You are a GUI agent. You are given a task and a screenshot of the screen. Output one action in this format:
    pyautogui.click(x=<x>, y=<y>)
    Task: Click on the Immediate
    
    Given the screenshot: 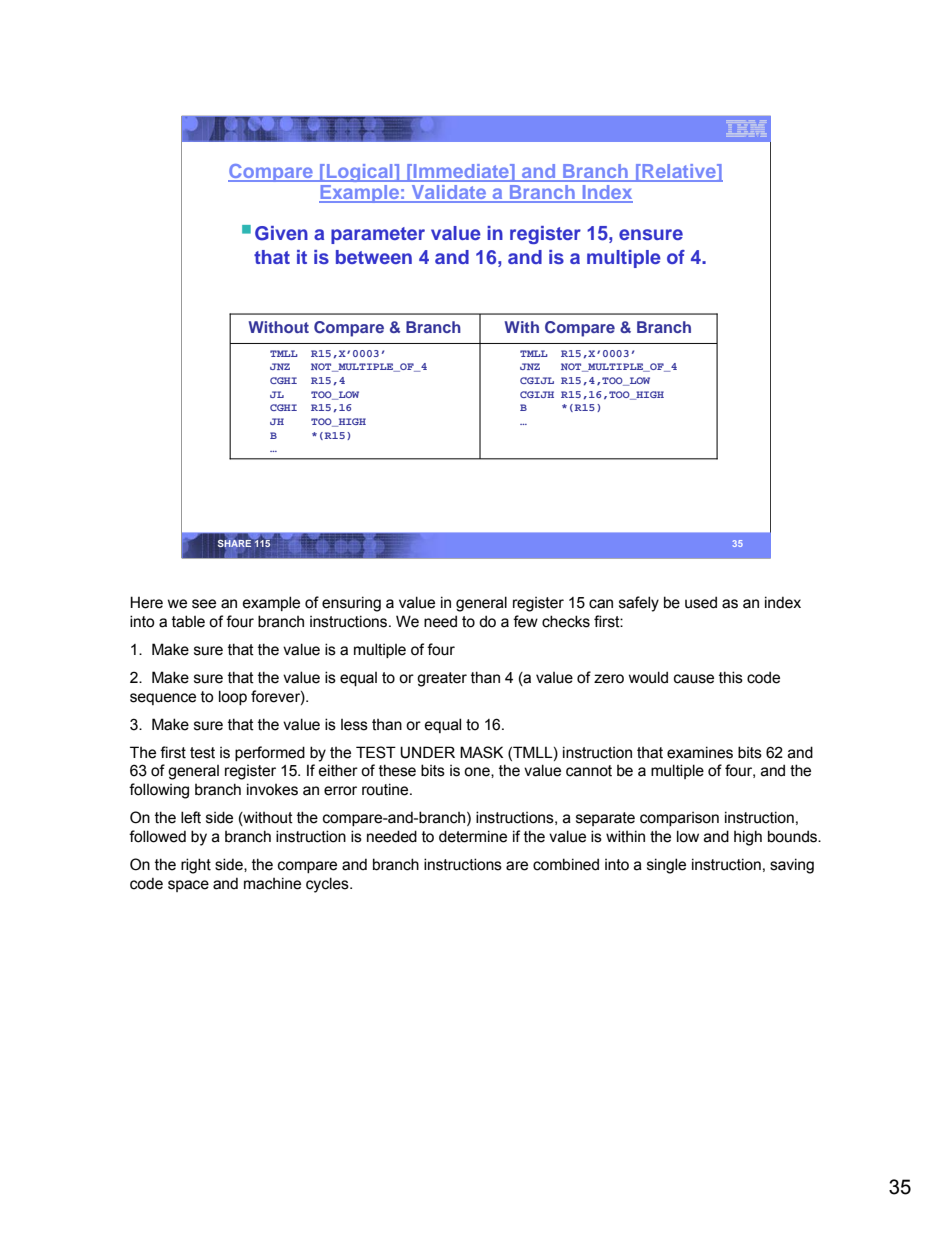 What is the action you would take?
    pyautogui.click(x=461, y=172)
